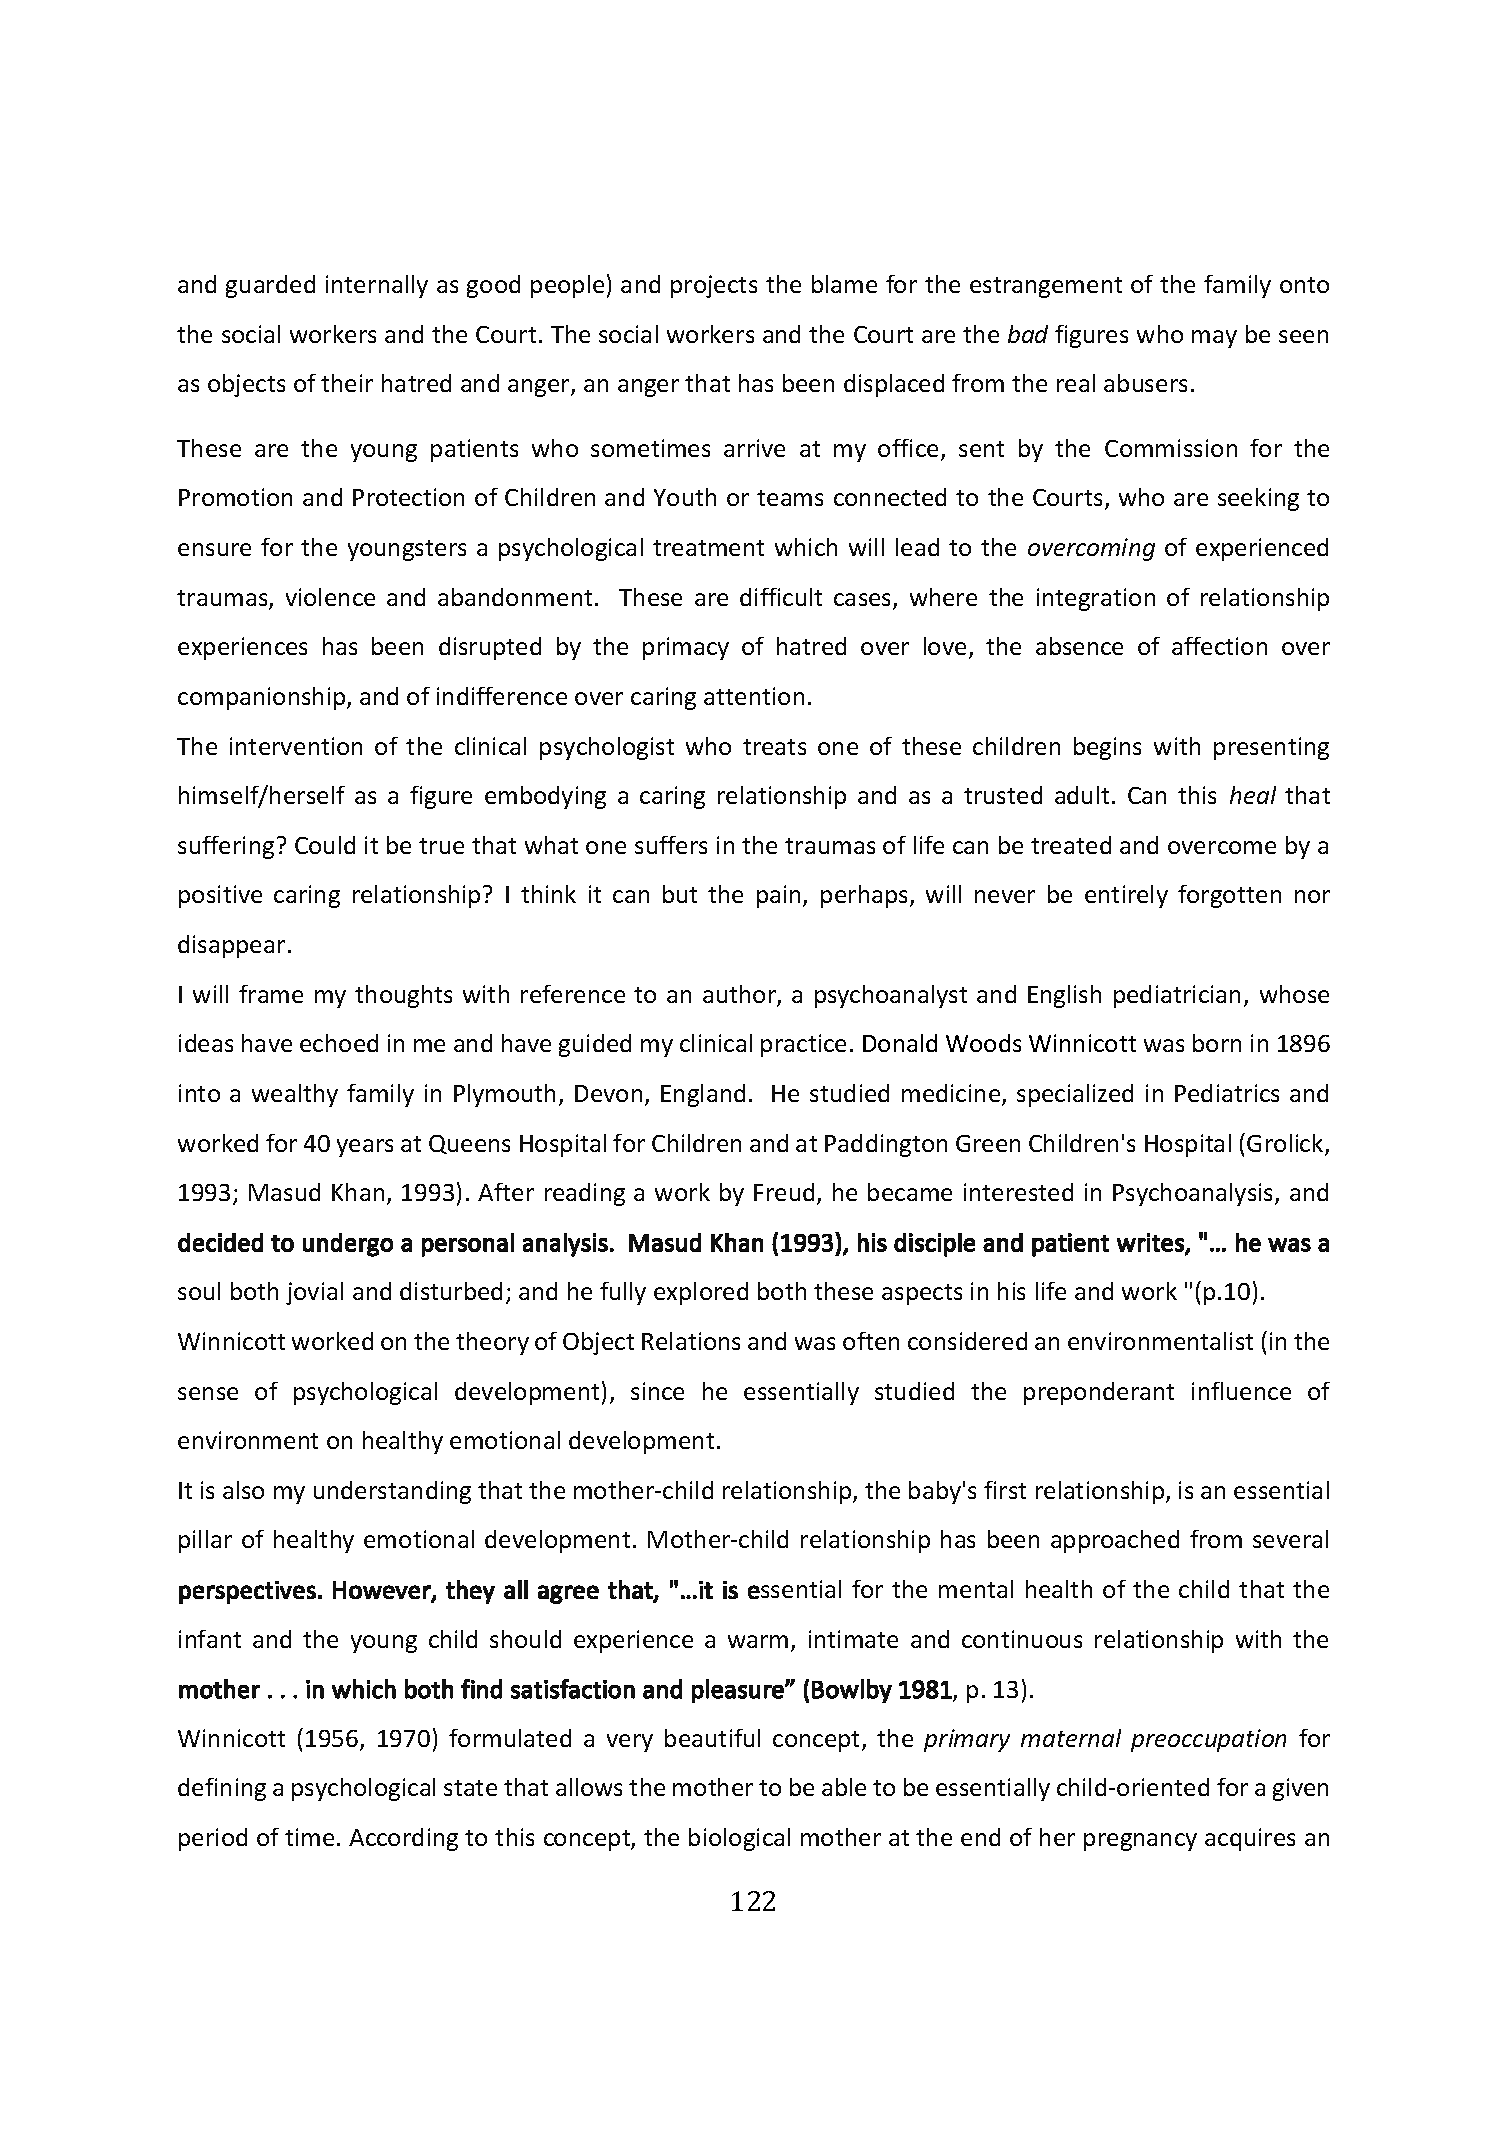 The width and height of the image is (1508, 2132). Describe the element at coordinates (403, 1839) in the image. I see `According` at that location.
